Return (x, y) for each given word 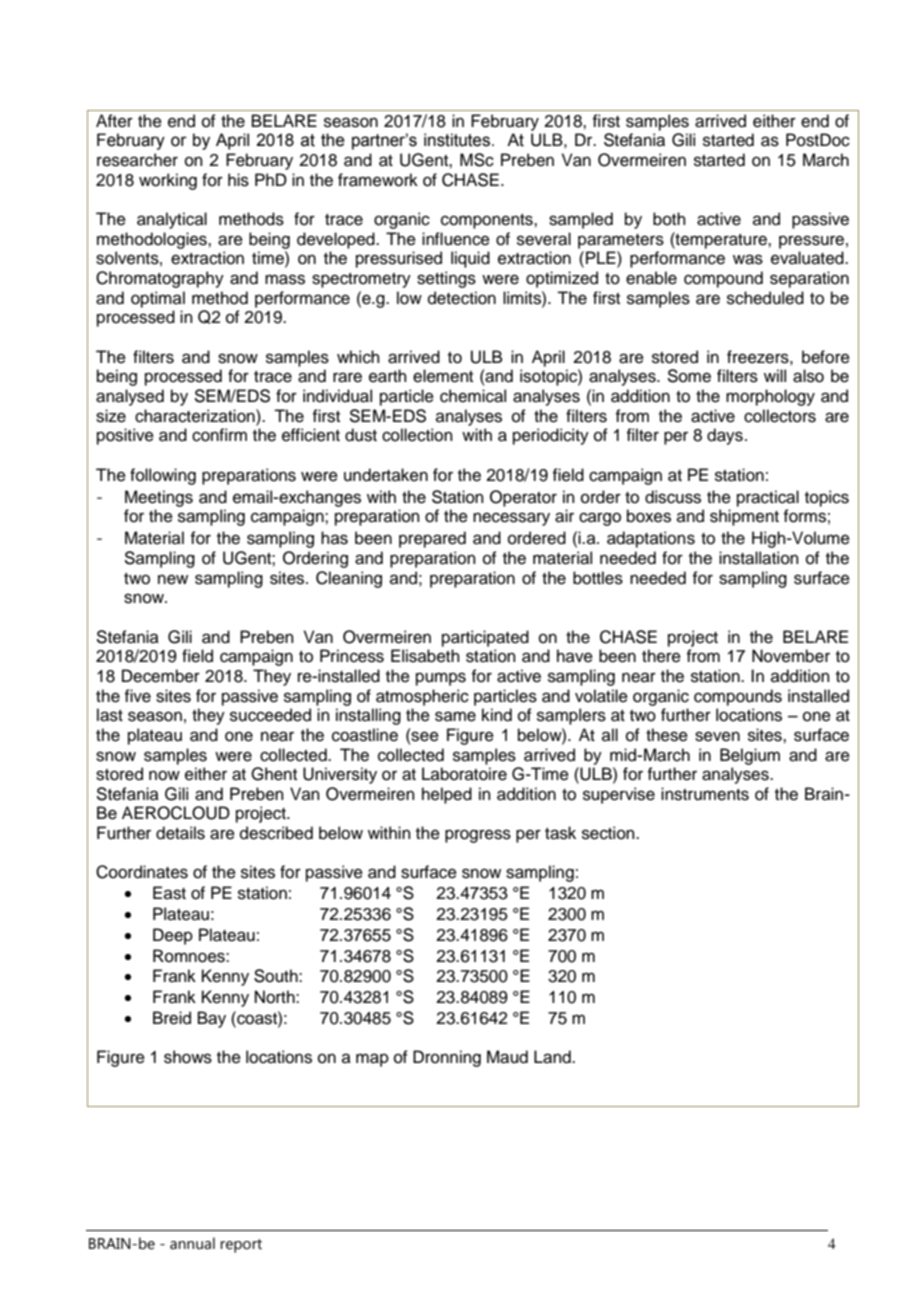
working (168, 181)
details (180, 833)
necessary (511, 519)
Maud (507, 1057)
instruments (705, 794)
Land (553, 1057)
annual (192, 1243)
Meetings (159, 498)
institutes (457, 140)
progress (478, 836)
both (669, 219)
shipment (744, 517)
